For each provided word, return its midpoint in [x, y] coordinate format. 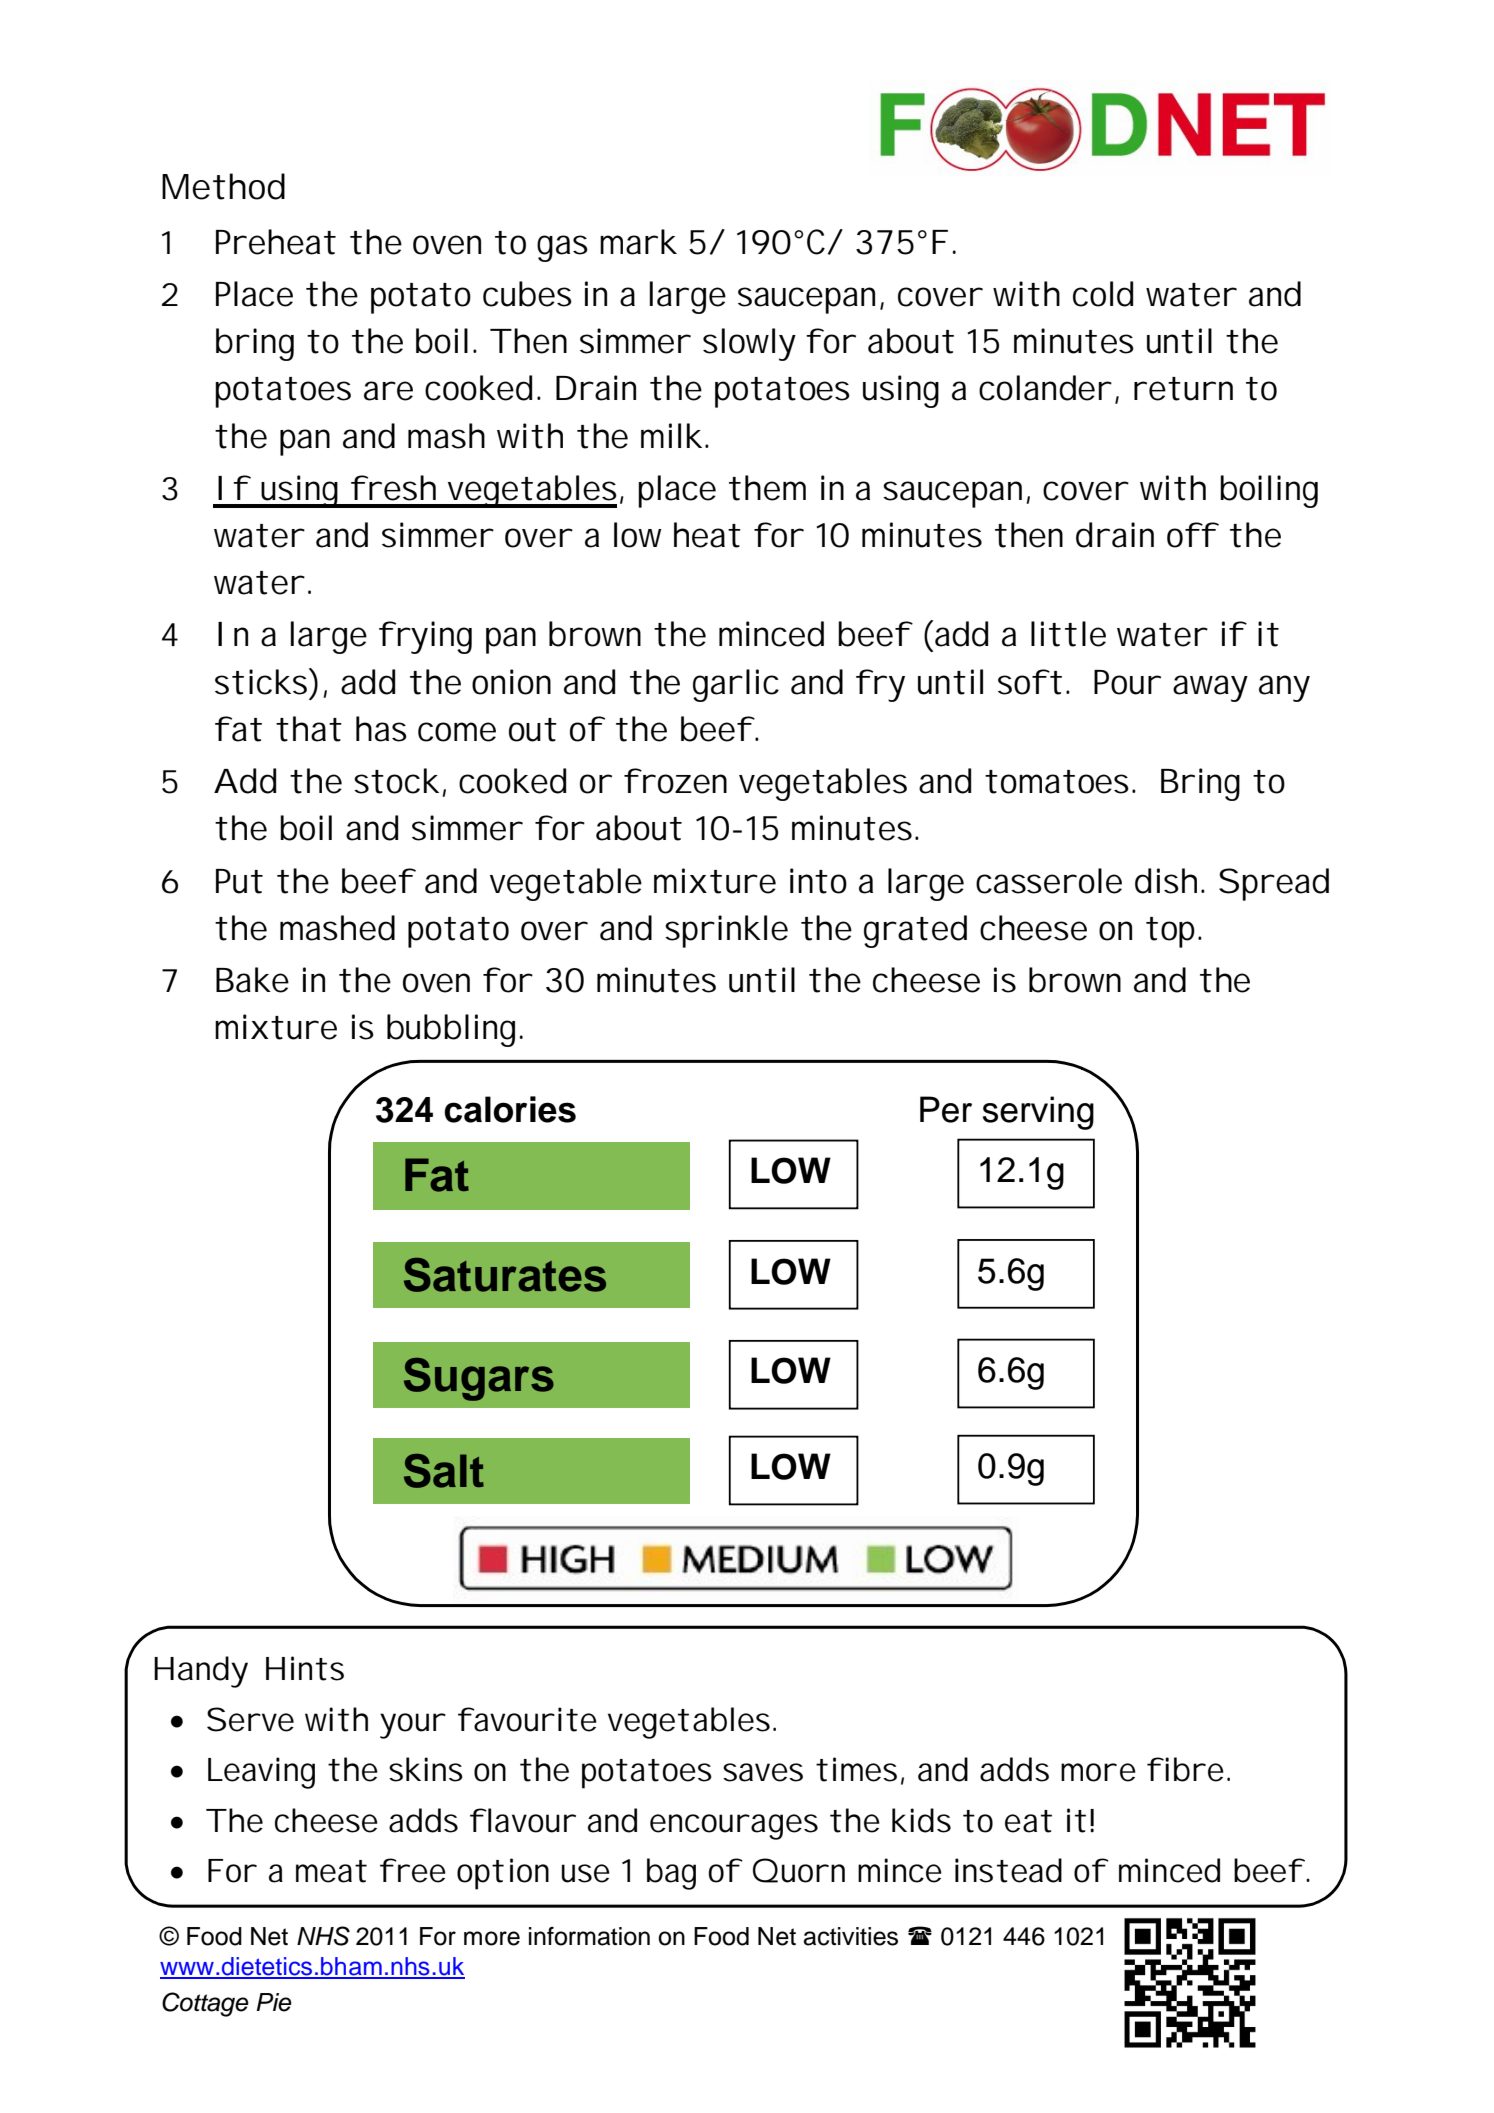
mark [638, 242]
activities [850, 1936]
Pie [274, 2002]
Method [223, 186]
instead [1008, 1870]
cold [1103, 294]
